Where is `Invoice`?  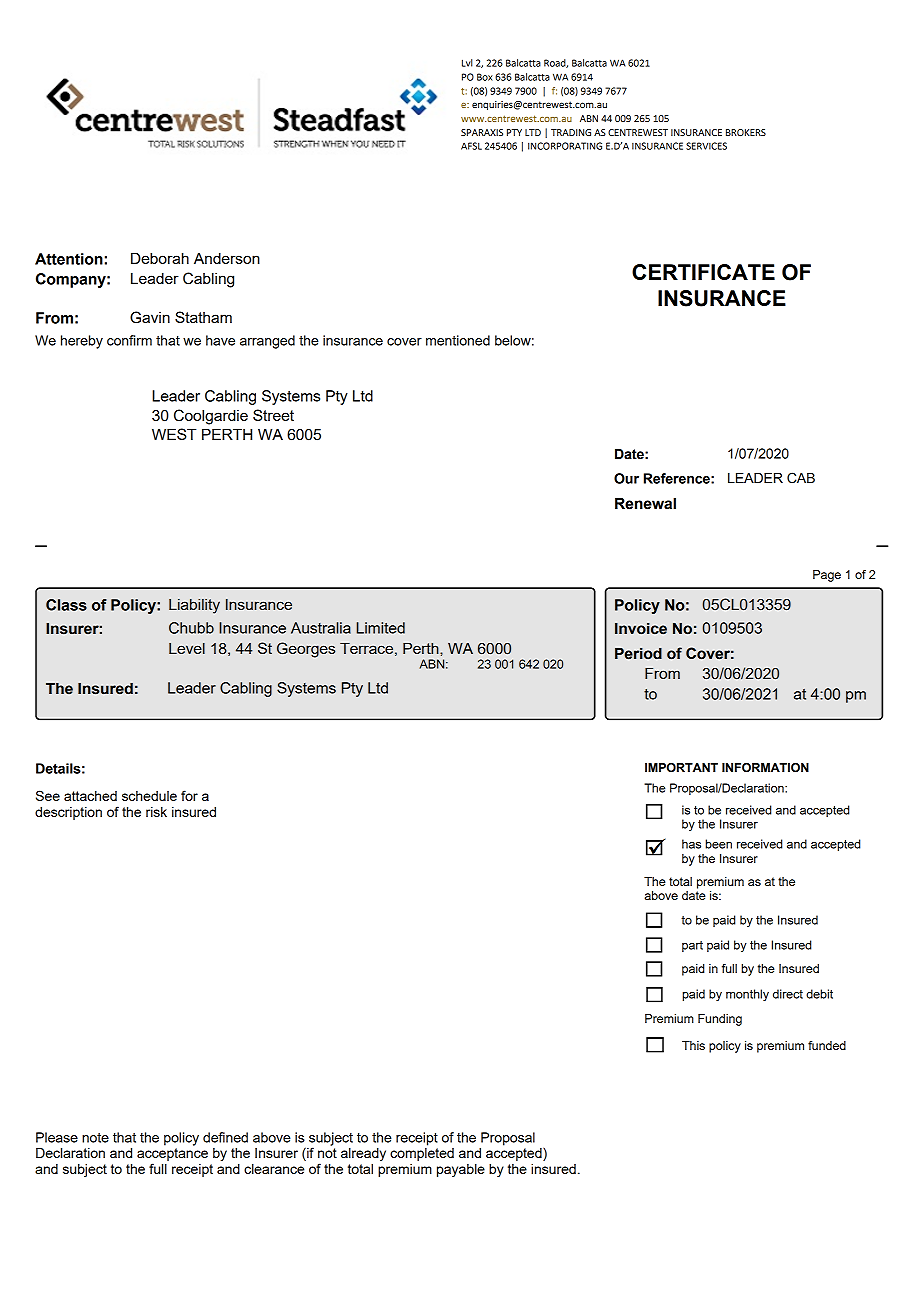
Invoice is located at coordinates (641, 629).
